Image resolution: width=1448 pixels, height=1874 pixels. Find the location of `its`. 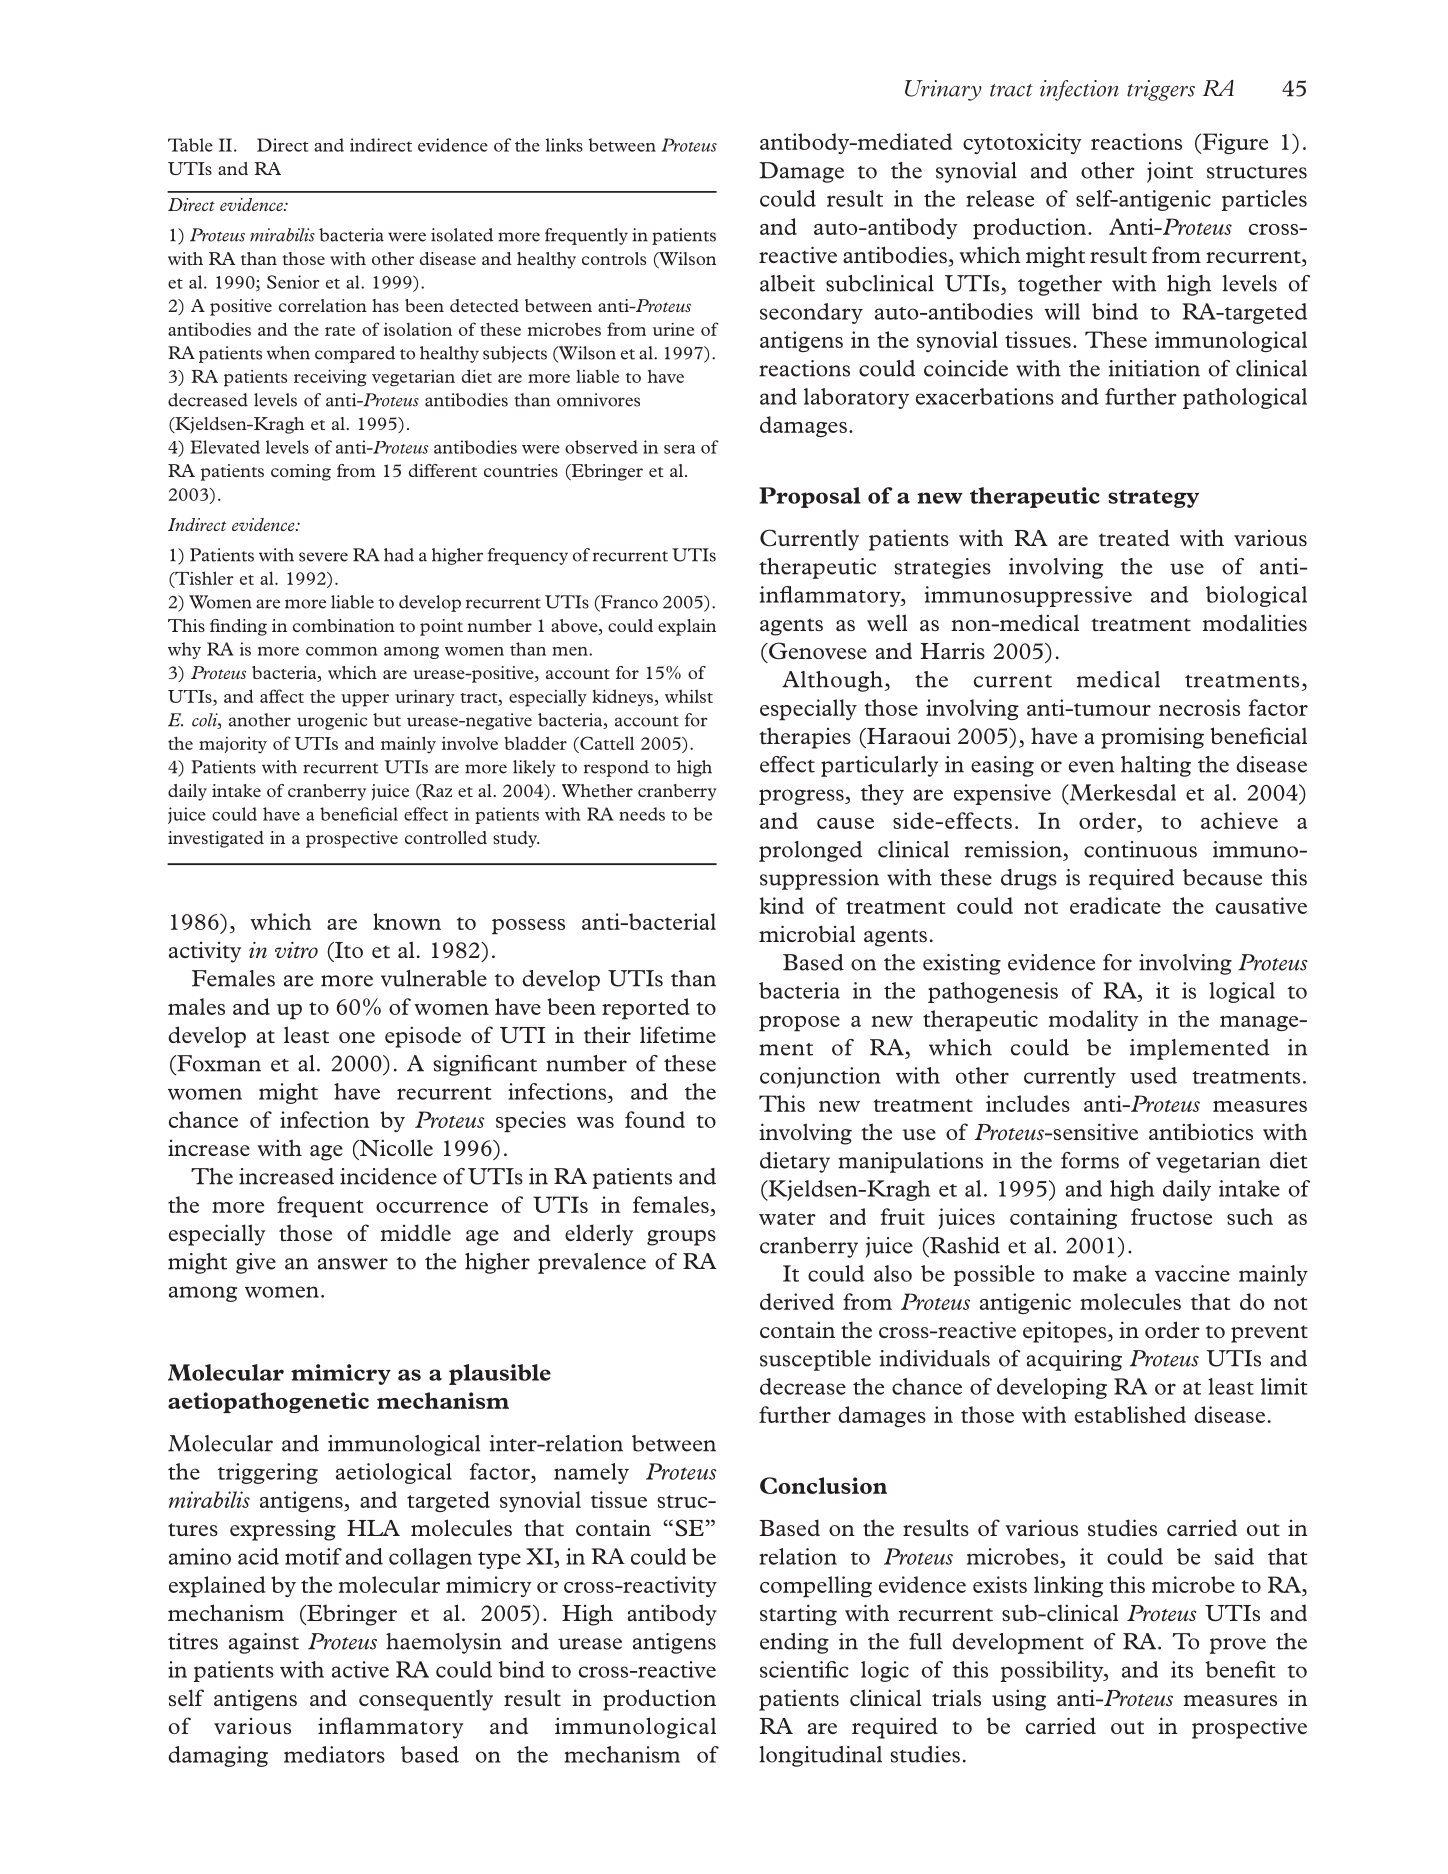

its is located at coordinates (1182, 1669).
